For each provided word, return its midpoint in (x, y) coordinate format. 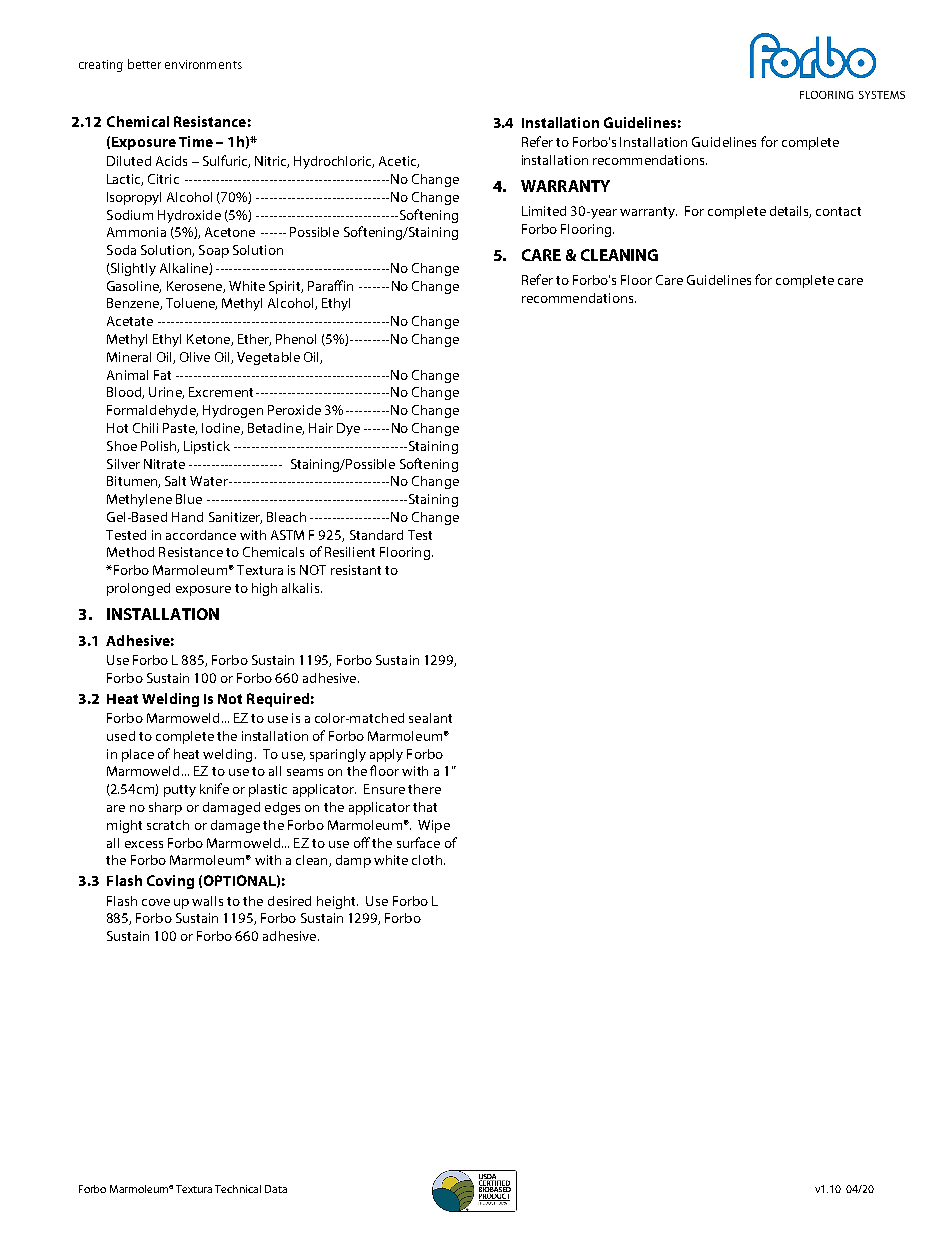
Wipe (434, 826)
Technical (238, 1189)
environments (203, 64)
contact (838, 211)
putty (180, 791)
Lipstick (207, 447)
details (790, 212)
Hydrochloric (334, 162)
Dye (348, 429)
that (425, 807)
